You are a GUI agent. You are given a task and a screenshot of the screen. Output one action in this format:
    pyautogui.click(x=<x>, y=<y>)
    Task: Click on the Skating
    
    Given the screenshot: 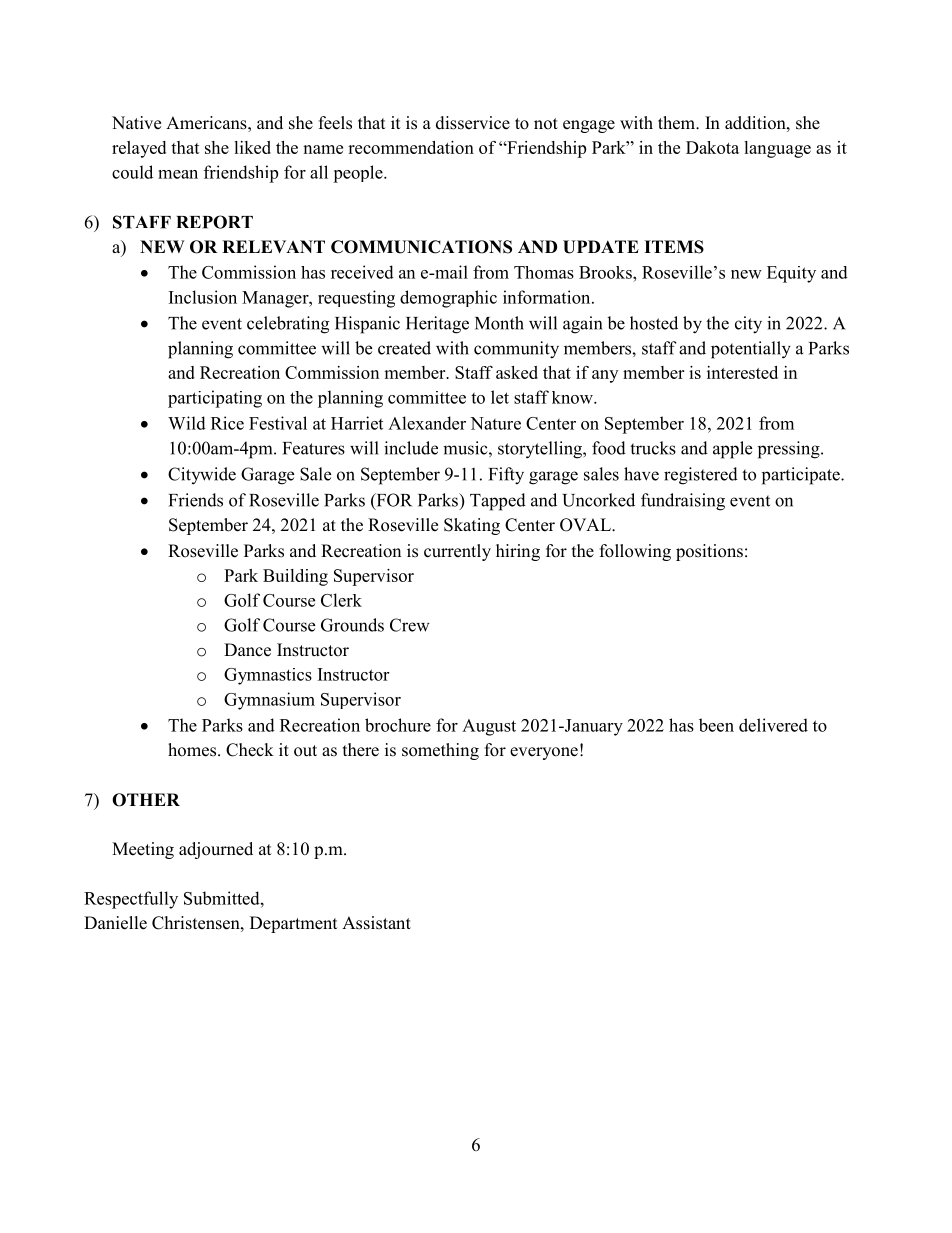 What is the action you would take?
    pyautogui.click(x=472, y=526)
